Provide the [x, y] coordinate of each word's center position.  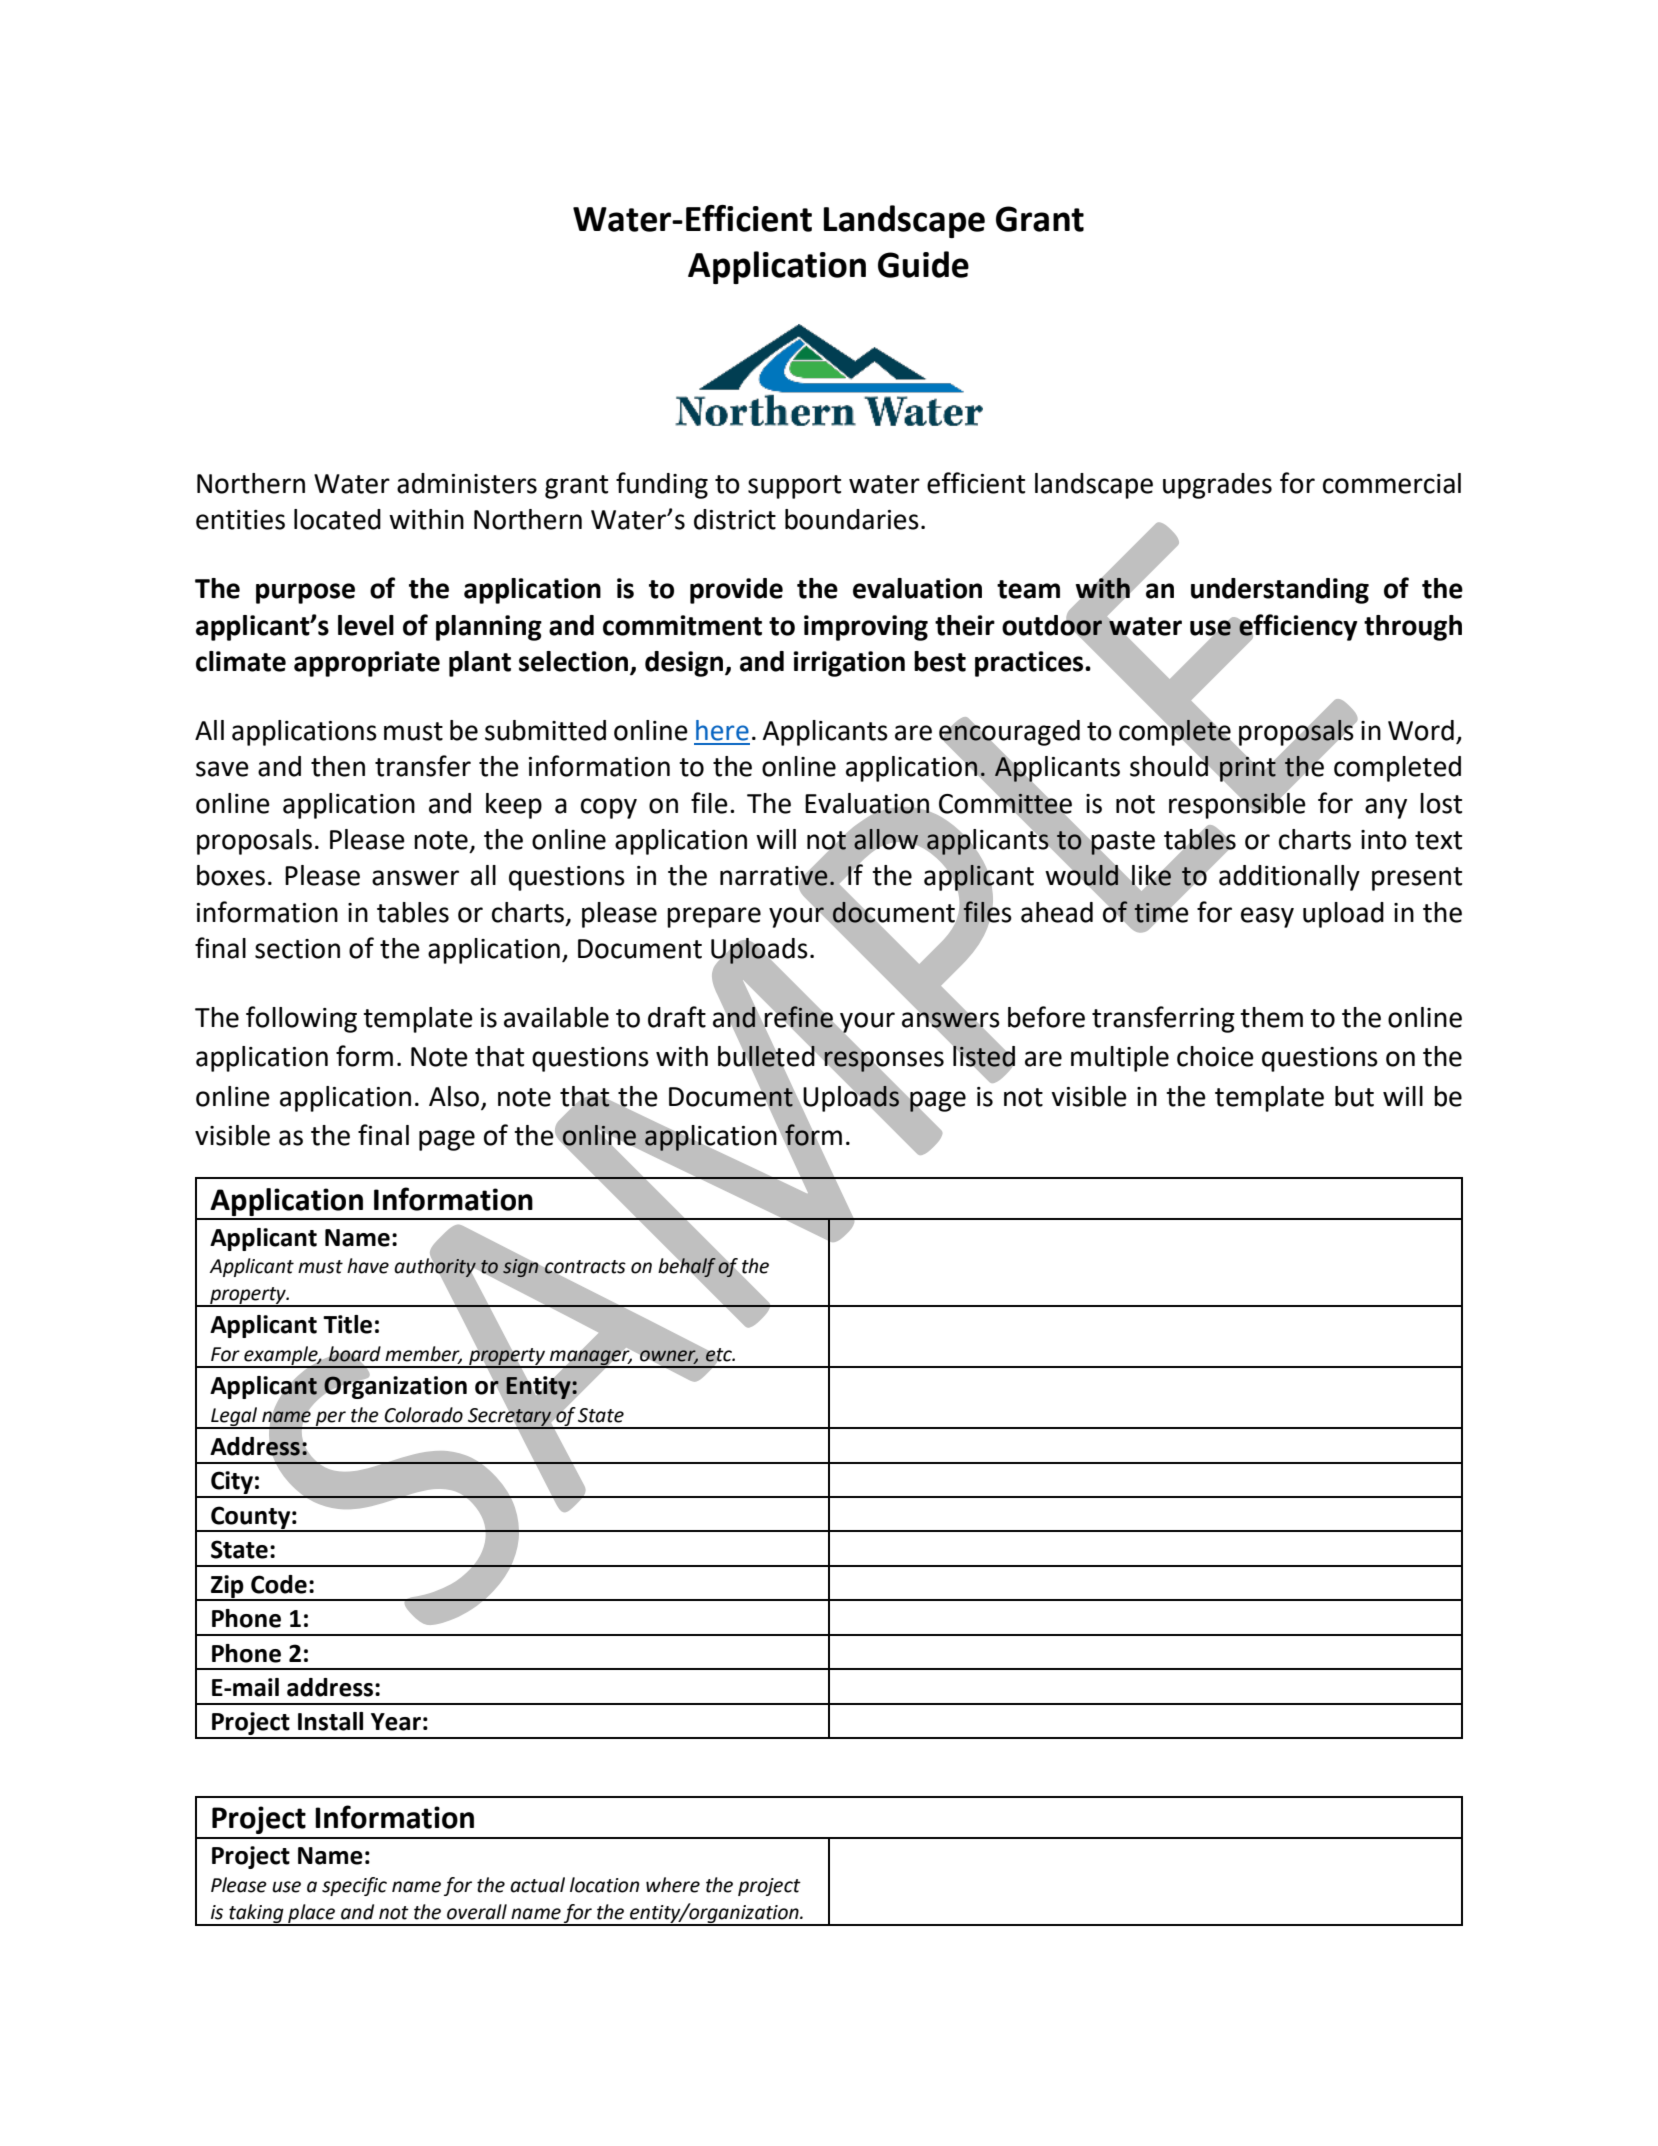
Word [1421, 730]
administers [467, 483]
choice [1215, 1056]
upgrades [1217, 486]
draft [677, 1017]
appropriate [367, 664]
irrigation [849, 664]
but [1354, 1096]
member [423, 1354]
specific [354, 1886]
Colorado [423, 1415]
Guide [923, 264]
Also [454, 1096]
